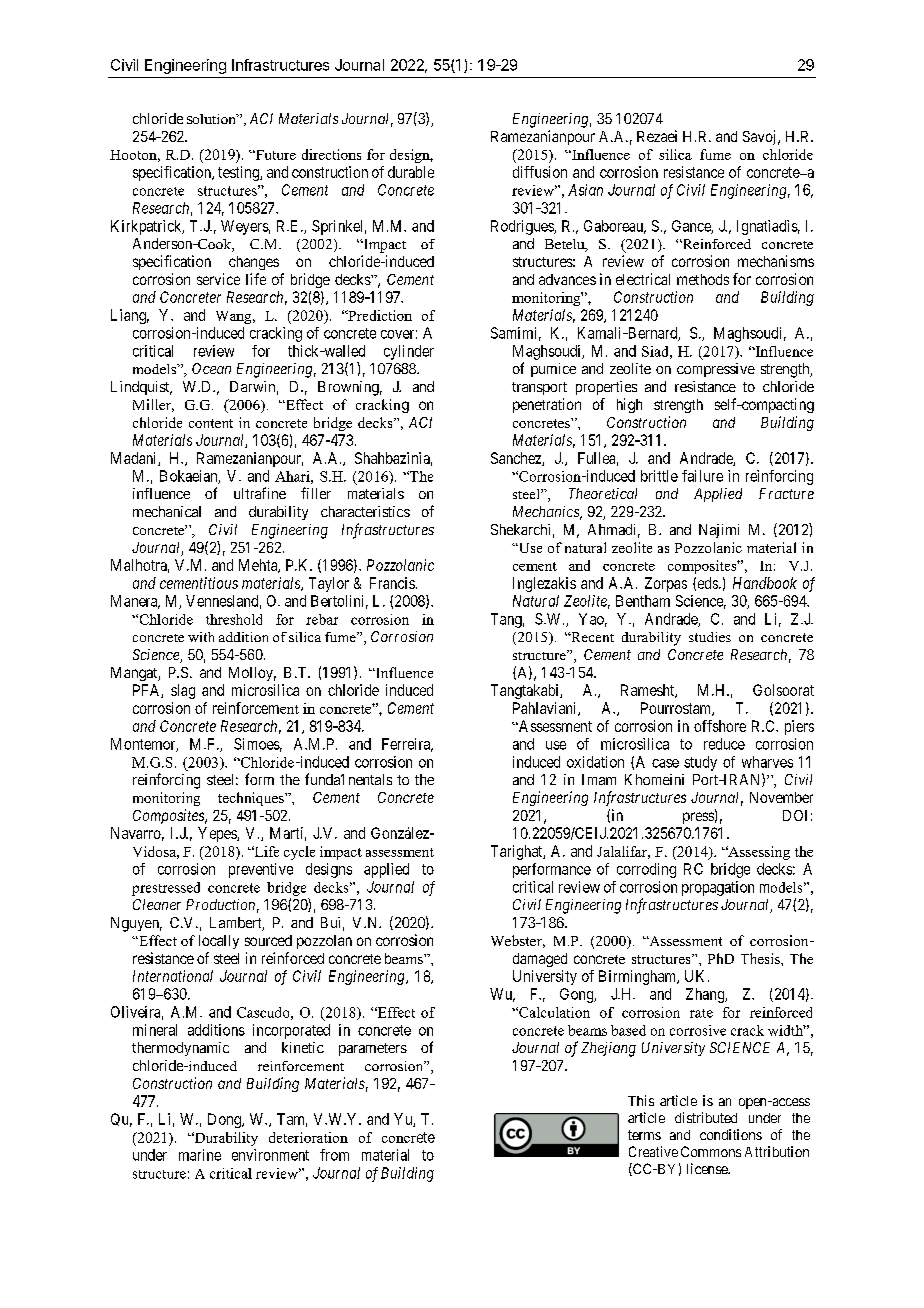 The height and width of the screenshot is (1308, 924). I want to click on cycle, so click(299, 853).
